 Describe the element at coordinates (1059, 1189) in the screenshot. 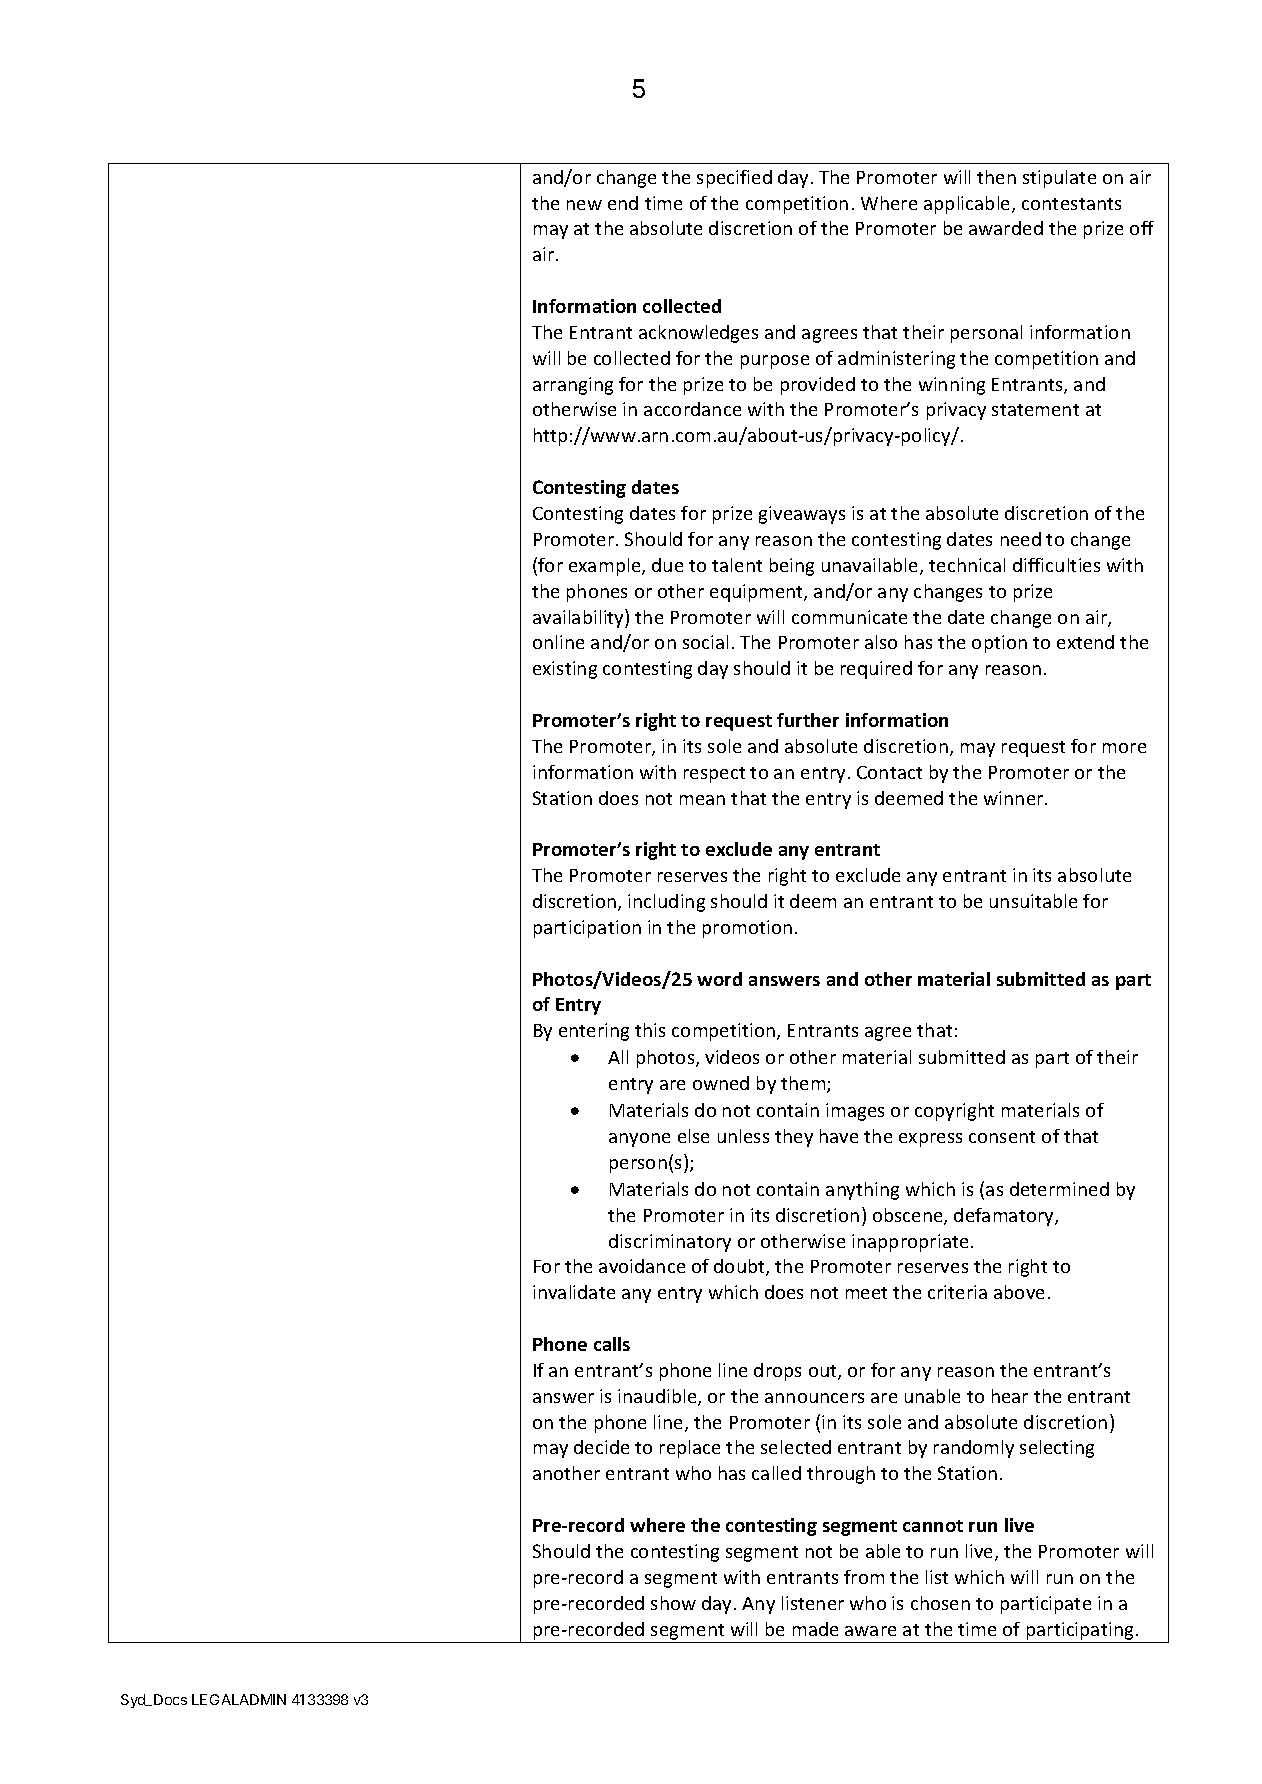

I see `determined` at that location.
